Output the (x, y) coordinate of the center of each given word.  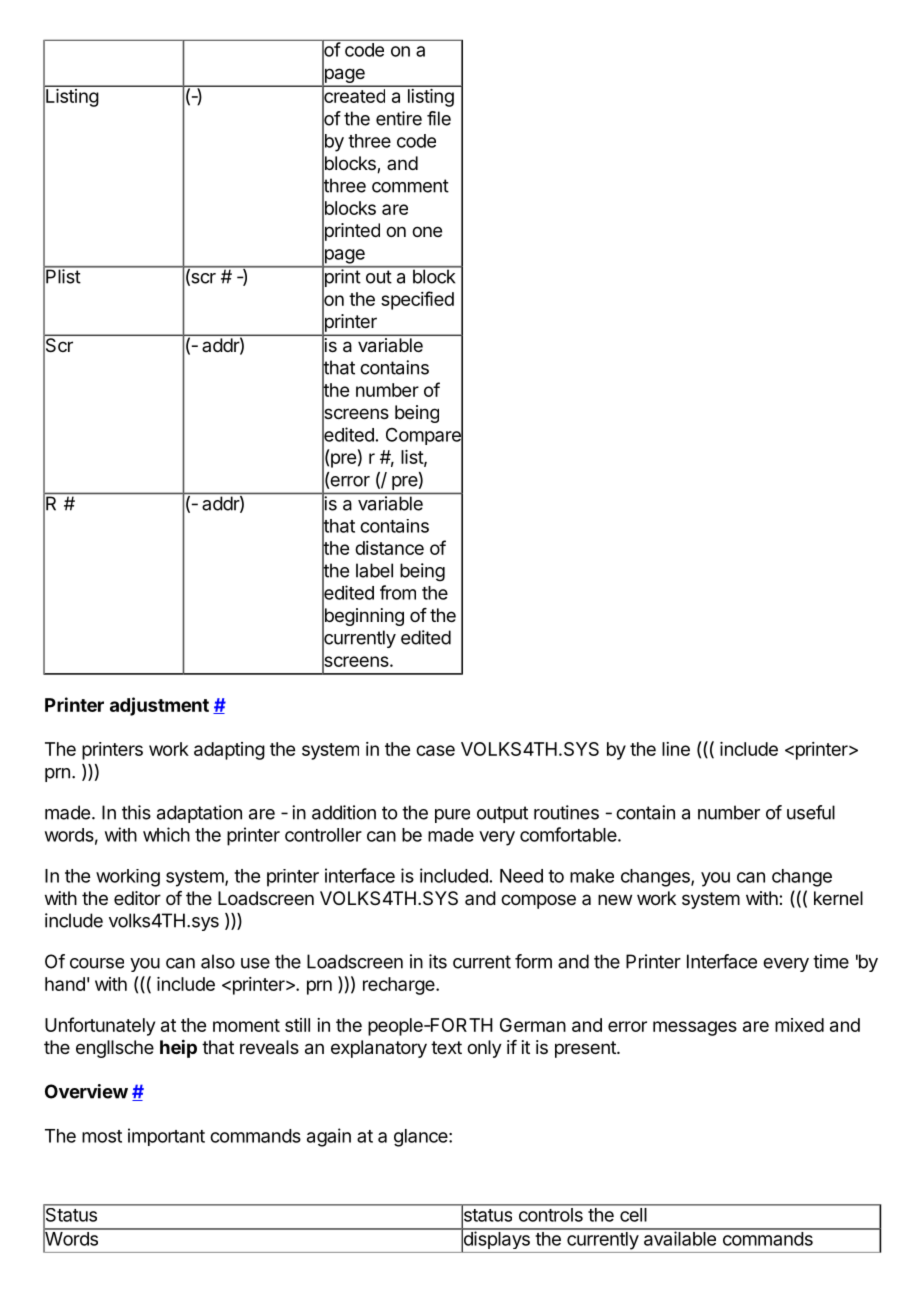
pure (452, 816)
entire (399, 118)
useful (811, 812)
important (166, 1137)
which (166, 834)
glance (422, 1138)
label (374, 570)
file (439, 118)
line (676, 749)
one (427, 231)
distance (389, 548)
